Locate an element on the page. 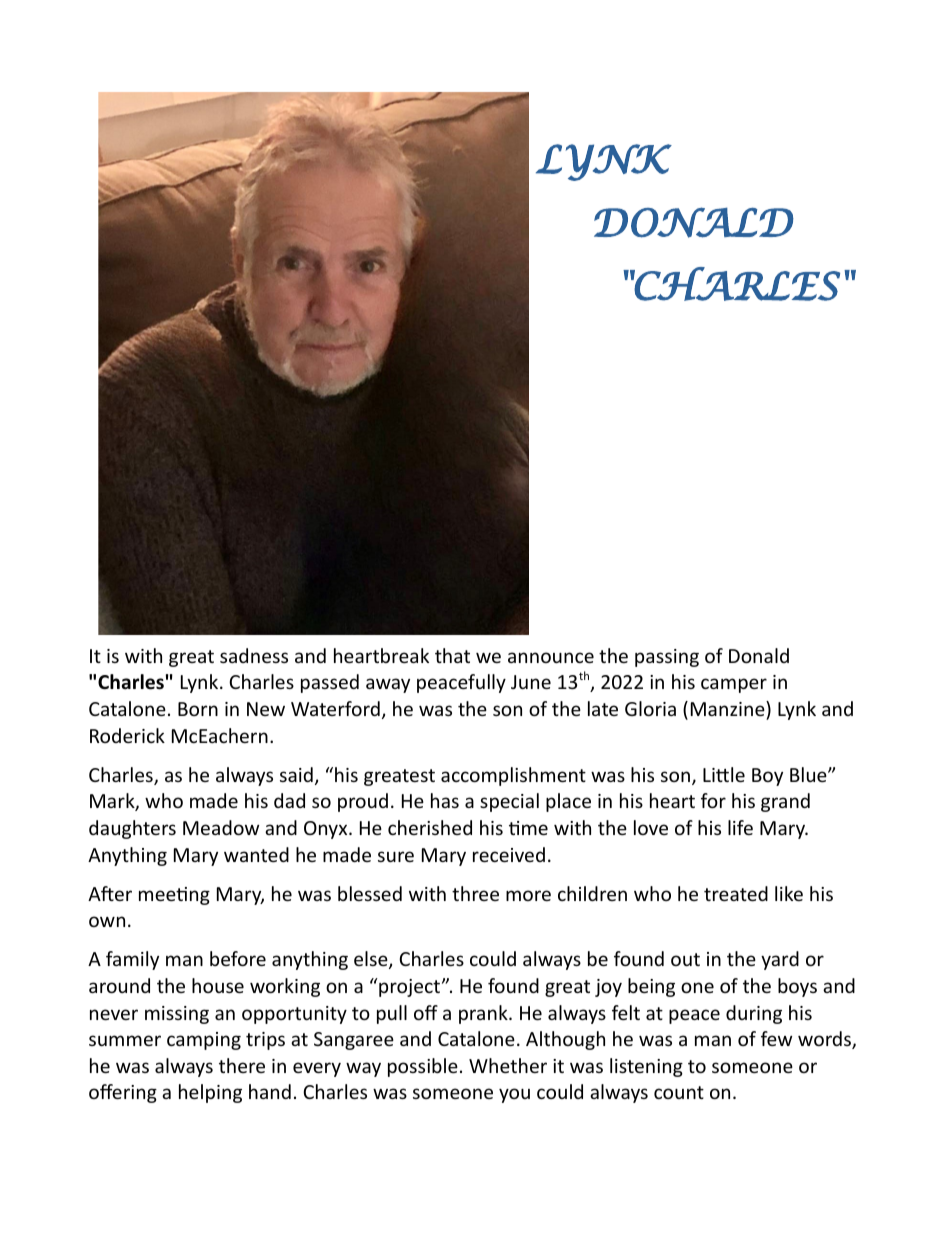 The image size is (952, 1233). that is located at coordinates (452, 655).
